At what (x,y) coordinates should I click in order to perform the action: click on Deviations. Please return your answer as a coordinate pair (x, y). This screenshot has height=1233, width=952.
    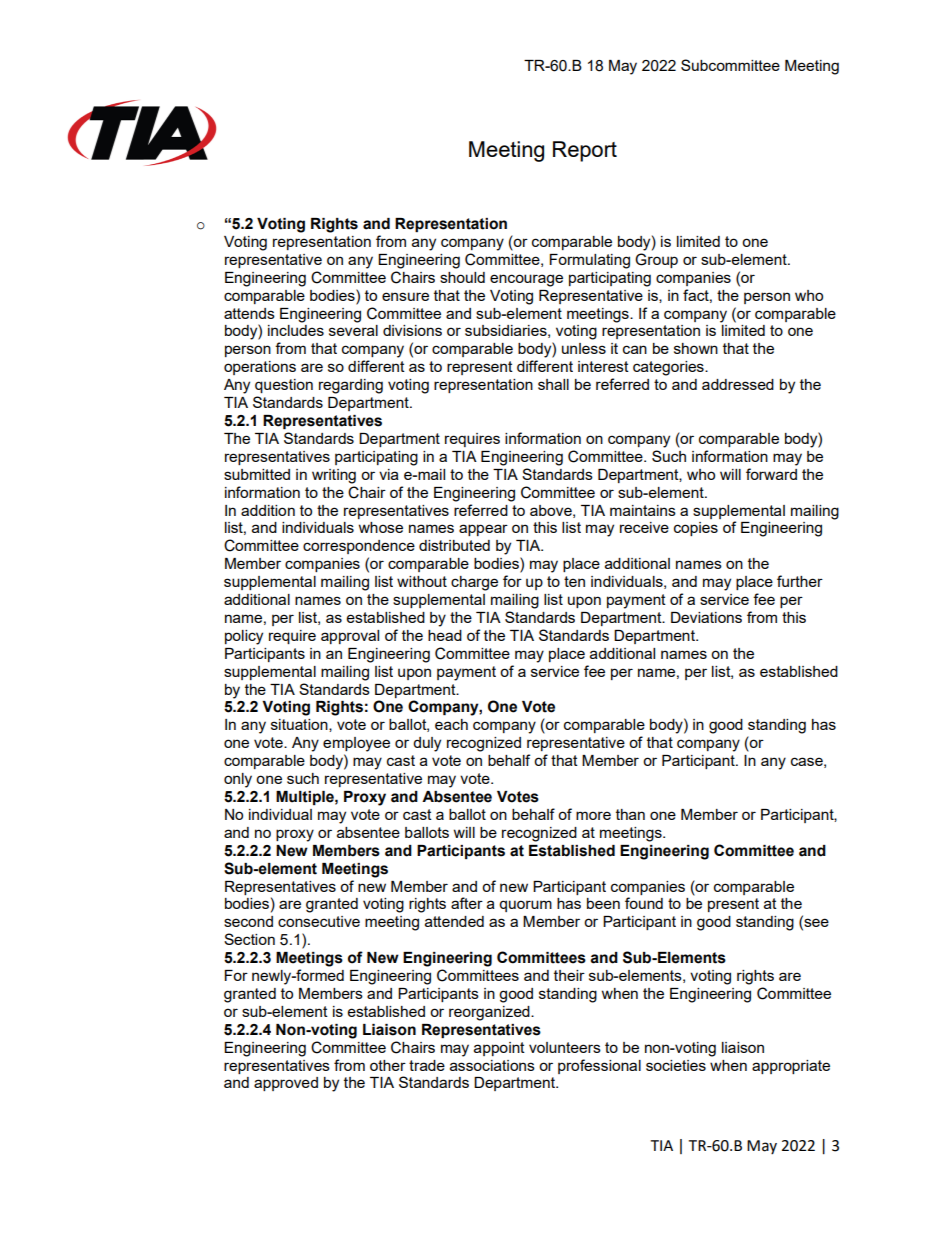
    Looking at the image, I should click on (706, 617).
